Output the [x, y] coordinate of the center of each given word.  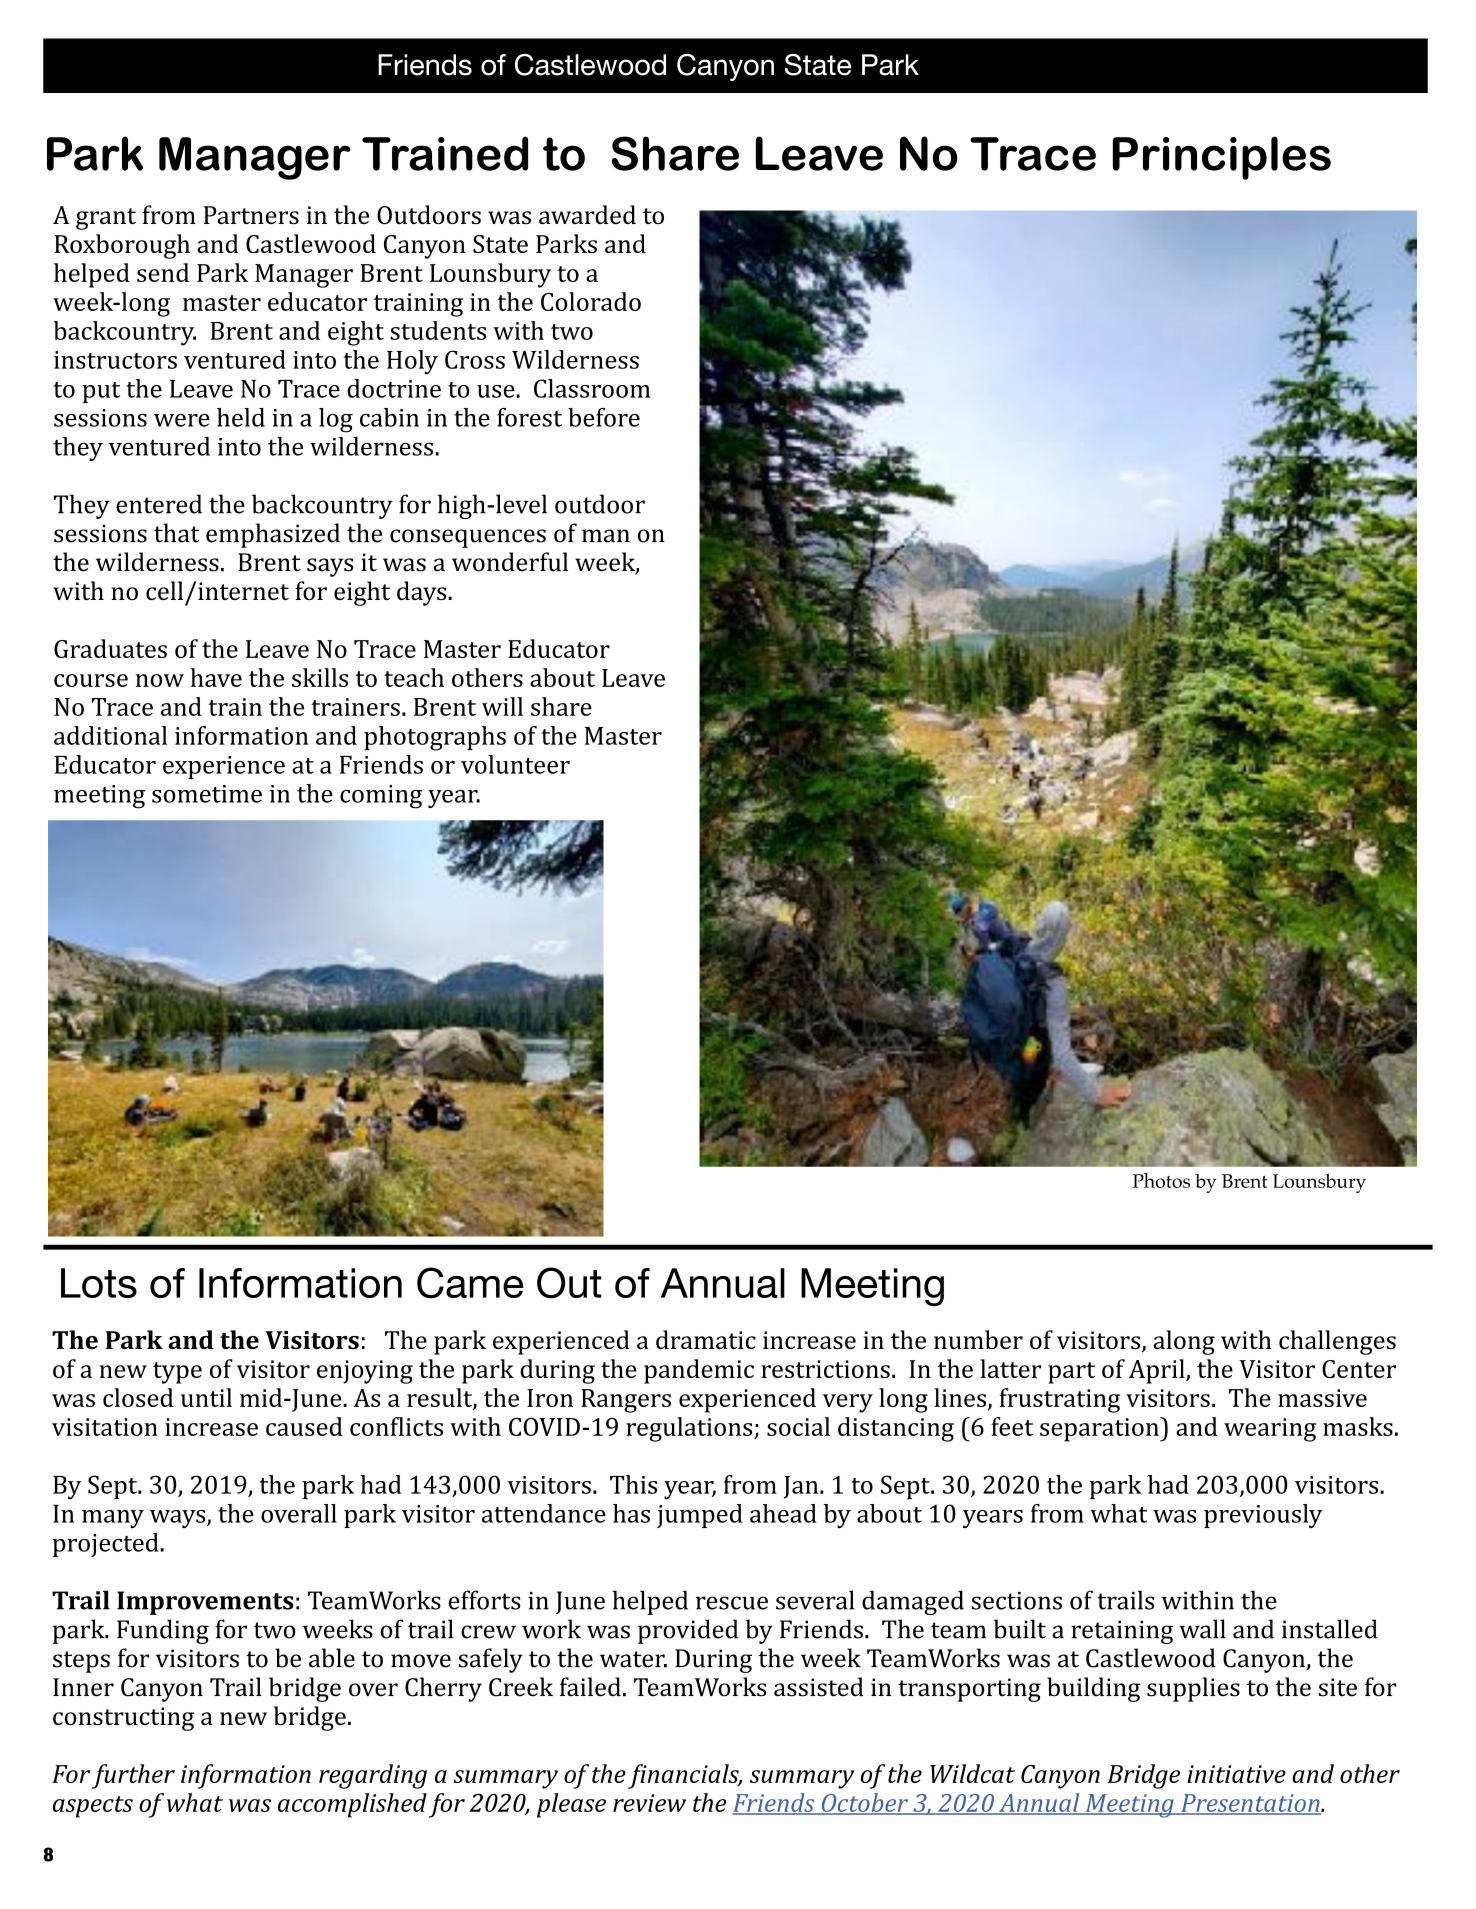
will [502, 706]
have [216, 677]
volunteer [515, 764]
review [649, 1803]
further [133, 1776]
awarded [587, 214]
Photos [1161, 1180]
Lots [99, 1283]
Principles [1222, 158]
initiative [1236, 1774]
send [163, 272]
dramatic [706, 1339]
